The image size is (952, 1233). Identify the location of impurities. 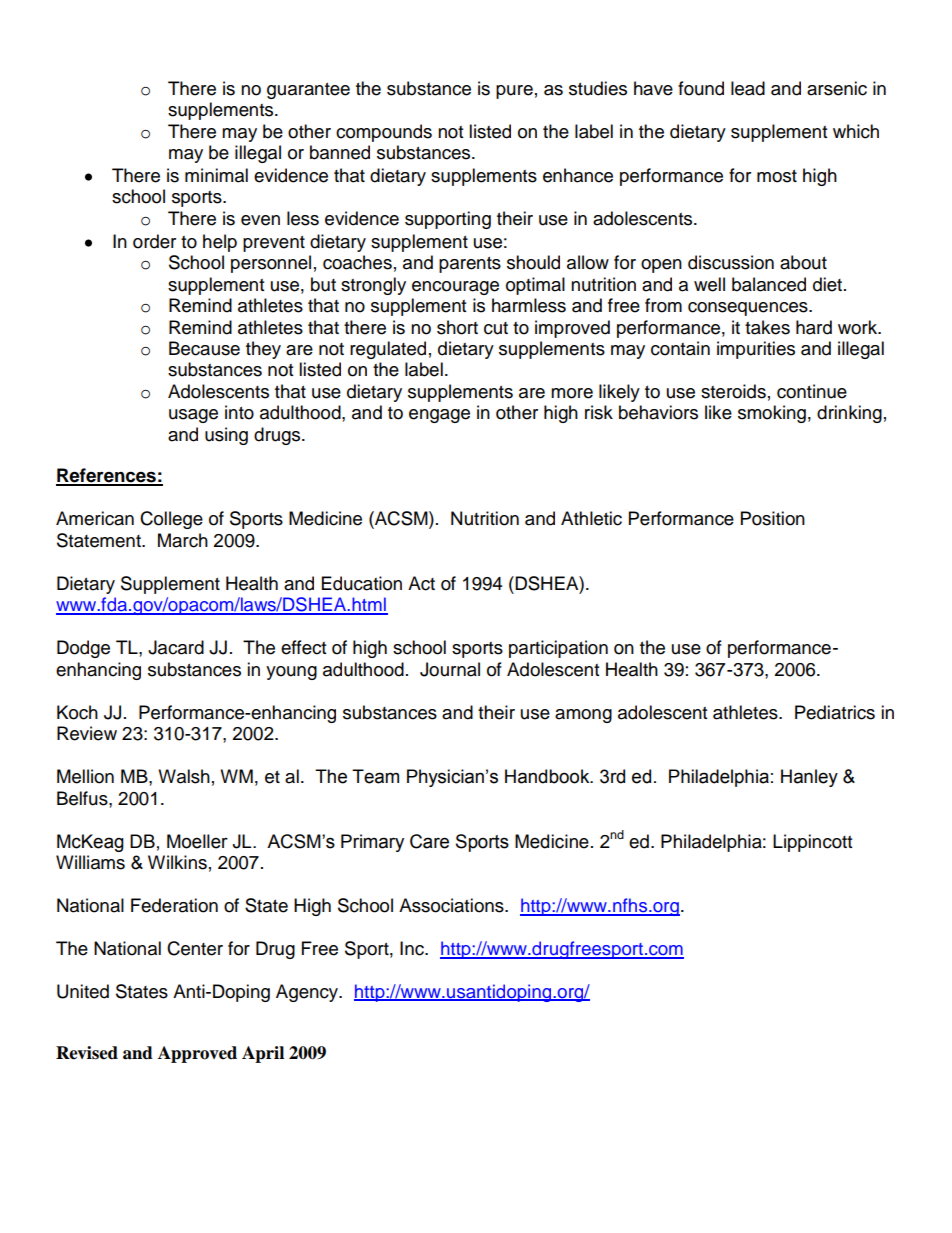
(756, 350).
